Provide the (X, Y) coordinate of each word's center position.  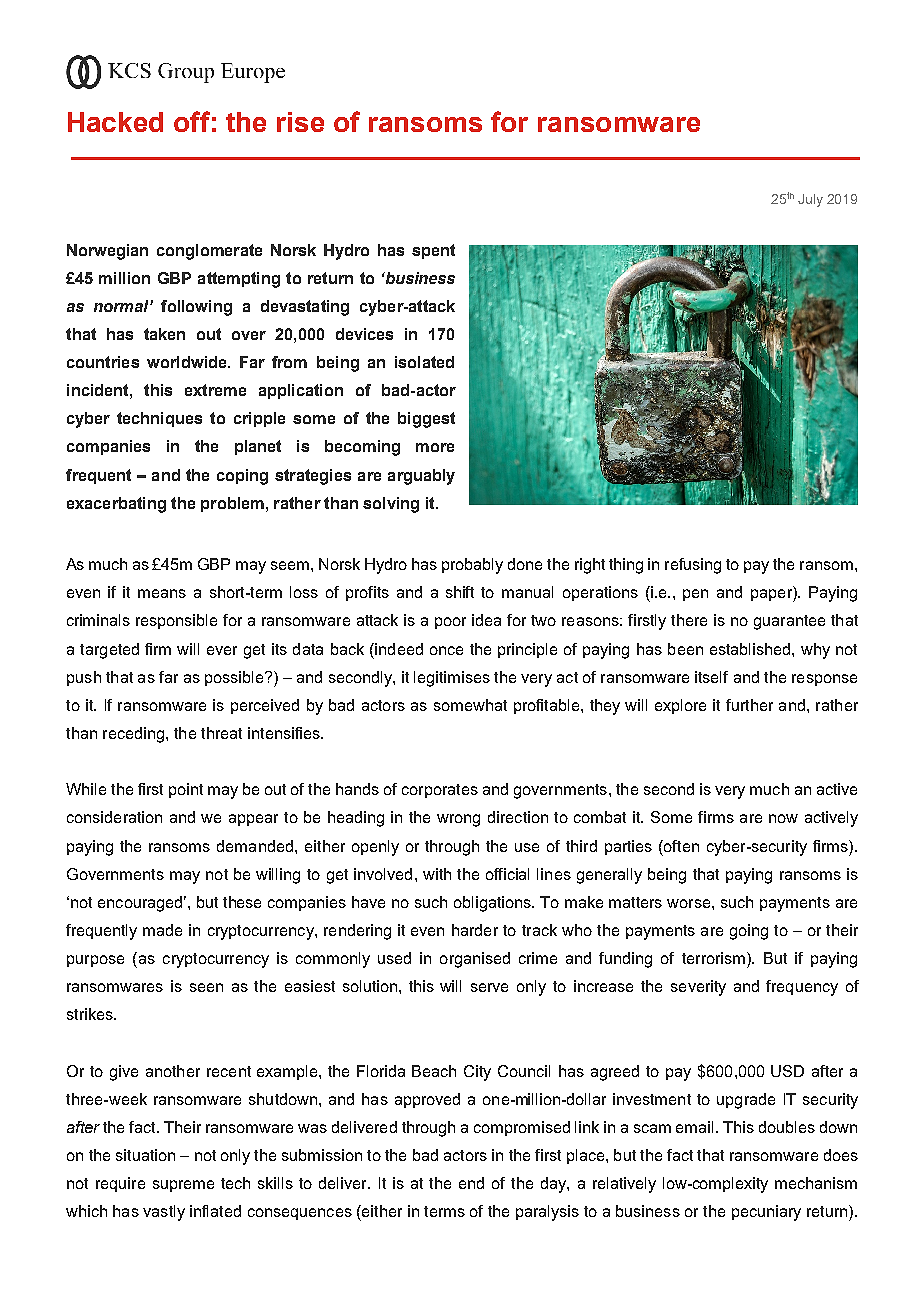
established (751, 649)
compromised (522, 1128)
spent (433, 251)
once (446, 650)
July (810, 200)
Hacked (115, 122)
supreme (183, 1186)
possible (235, 678)
